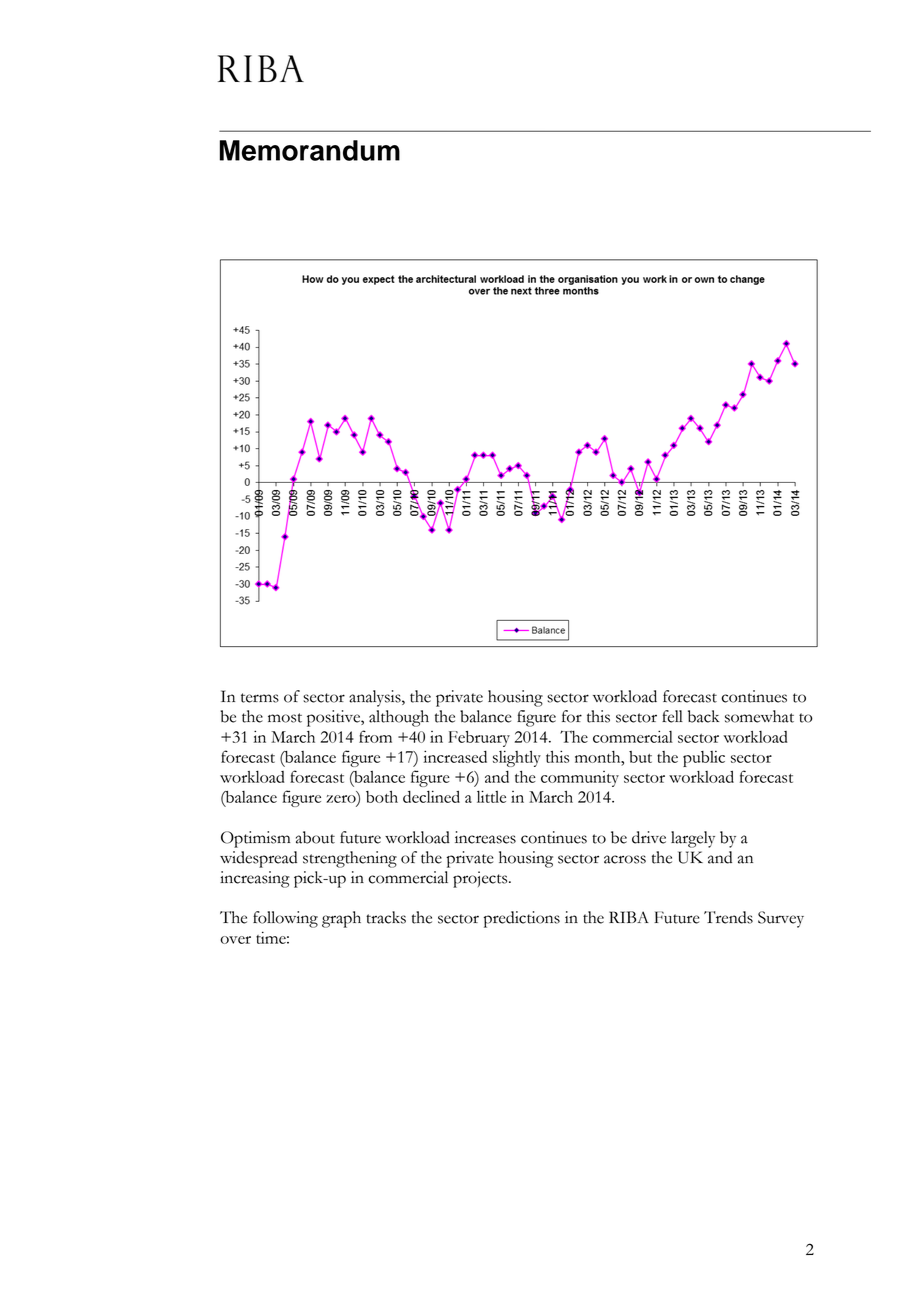 This screenshot has height=1308, width=924. What do you see at coordinates (285, 919) in the screenshot?
I see `following` at bounding box center [285, 919].
